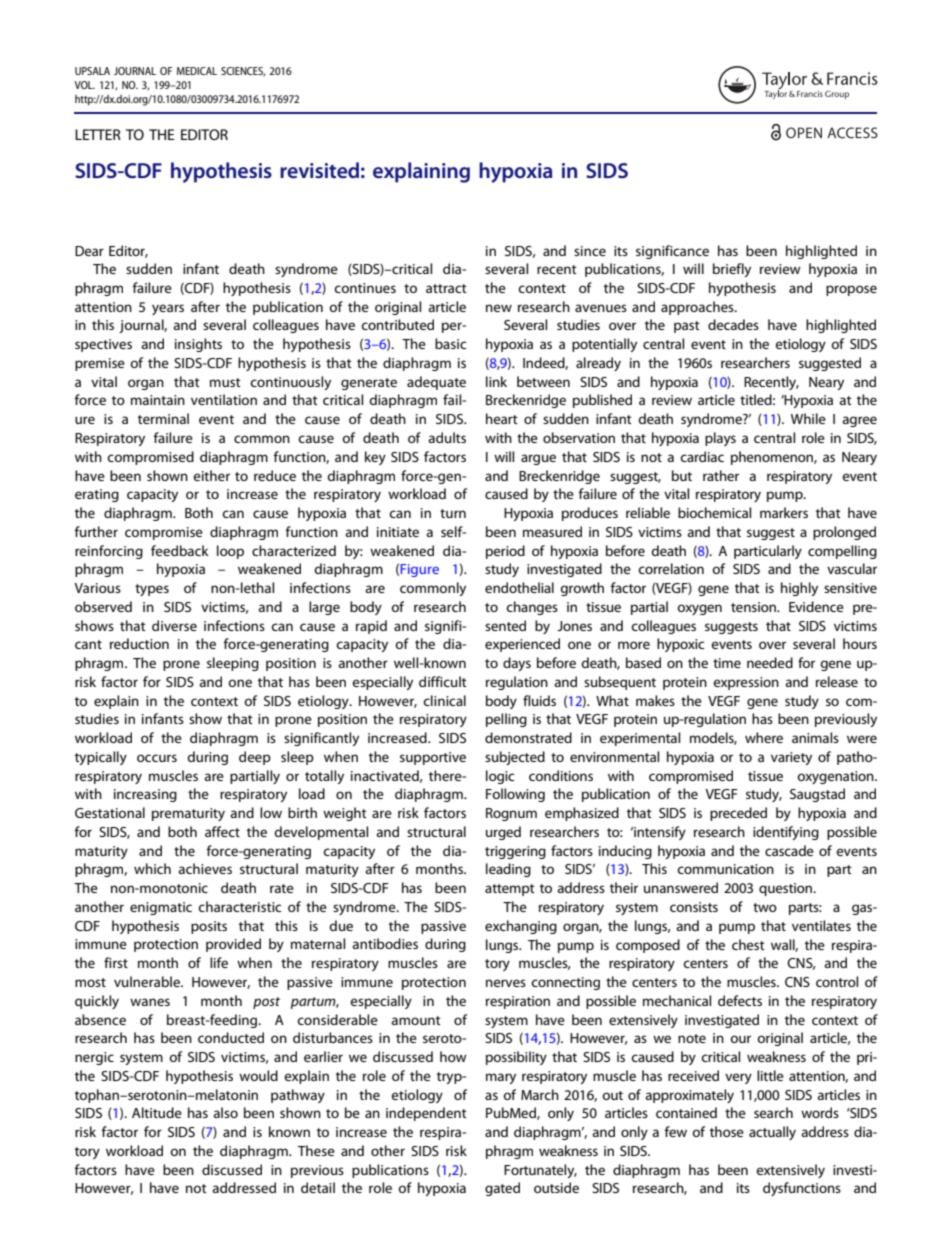  Describe the element at coordinates (772, 1133) in the screenshot. I see `actually` at that location.
